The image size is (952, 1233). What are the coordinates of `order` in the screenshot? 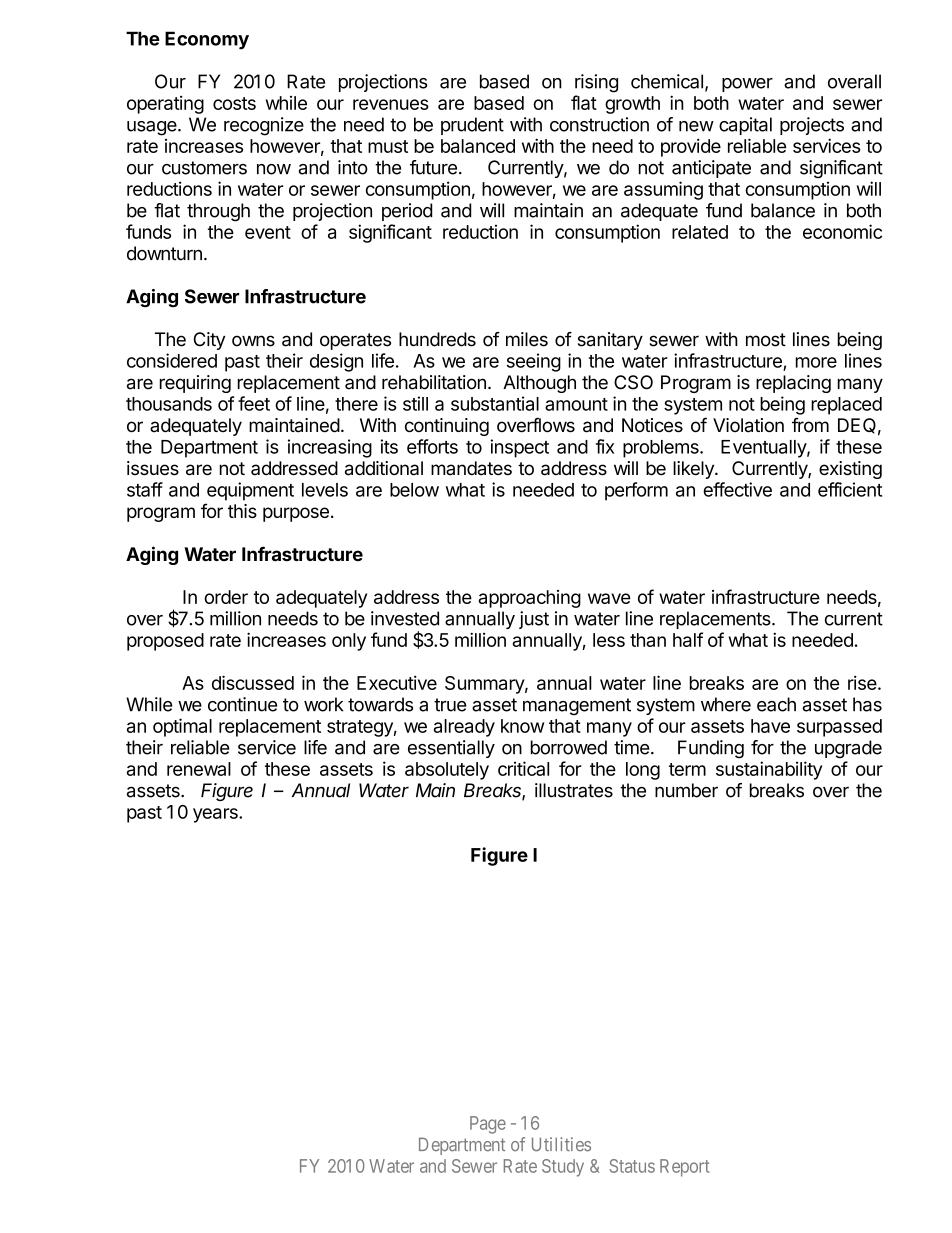 It's located at (226, 597).
